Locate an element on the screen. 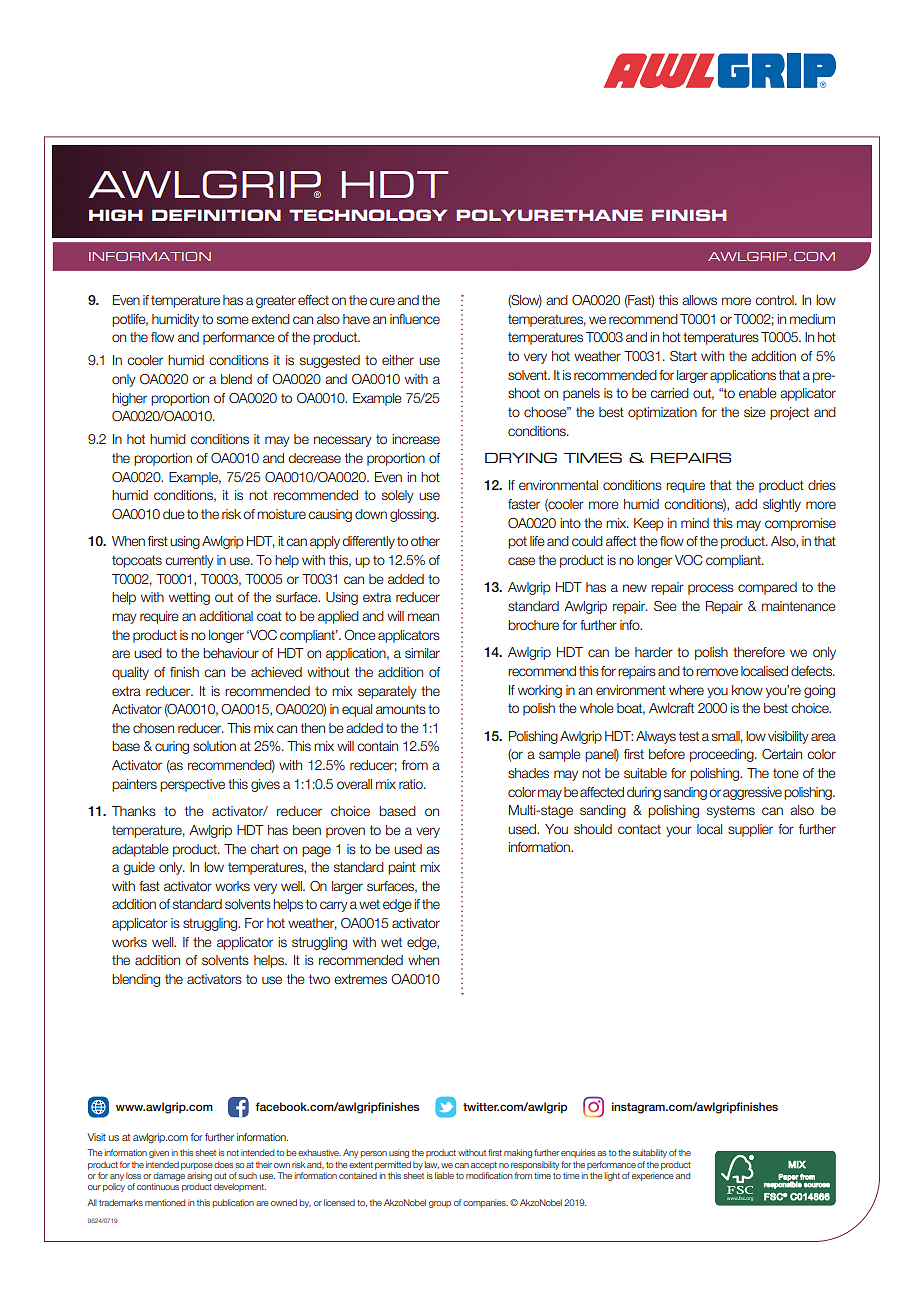 The width and height of the screenshot is (924, 1308). DRYING is located at coordinates (521, 457).
